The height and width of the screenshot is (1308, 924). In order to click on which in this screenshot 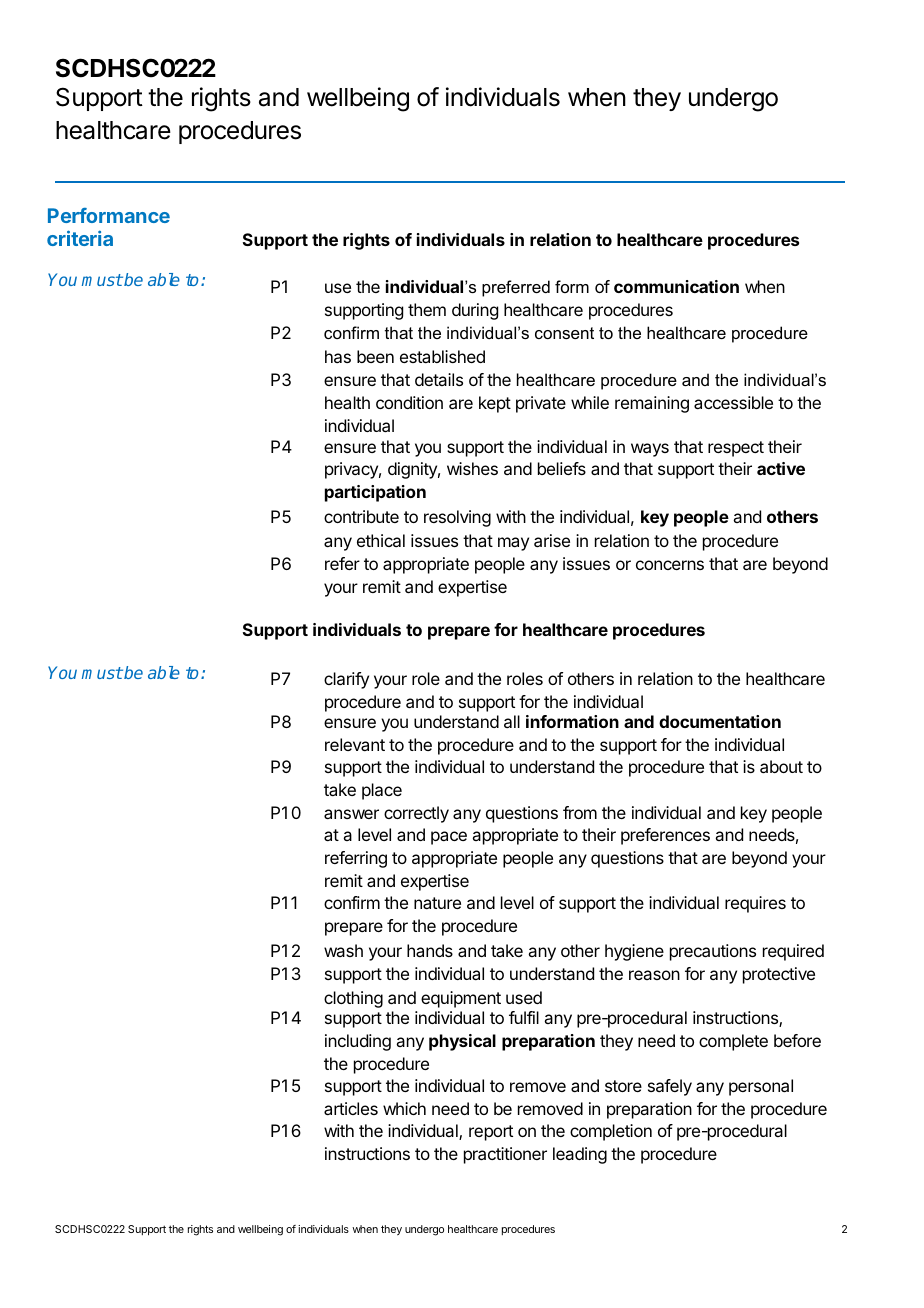, I will do `click(404, 1108)`.
